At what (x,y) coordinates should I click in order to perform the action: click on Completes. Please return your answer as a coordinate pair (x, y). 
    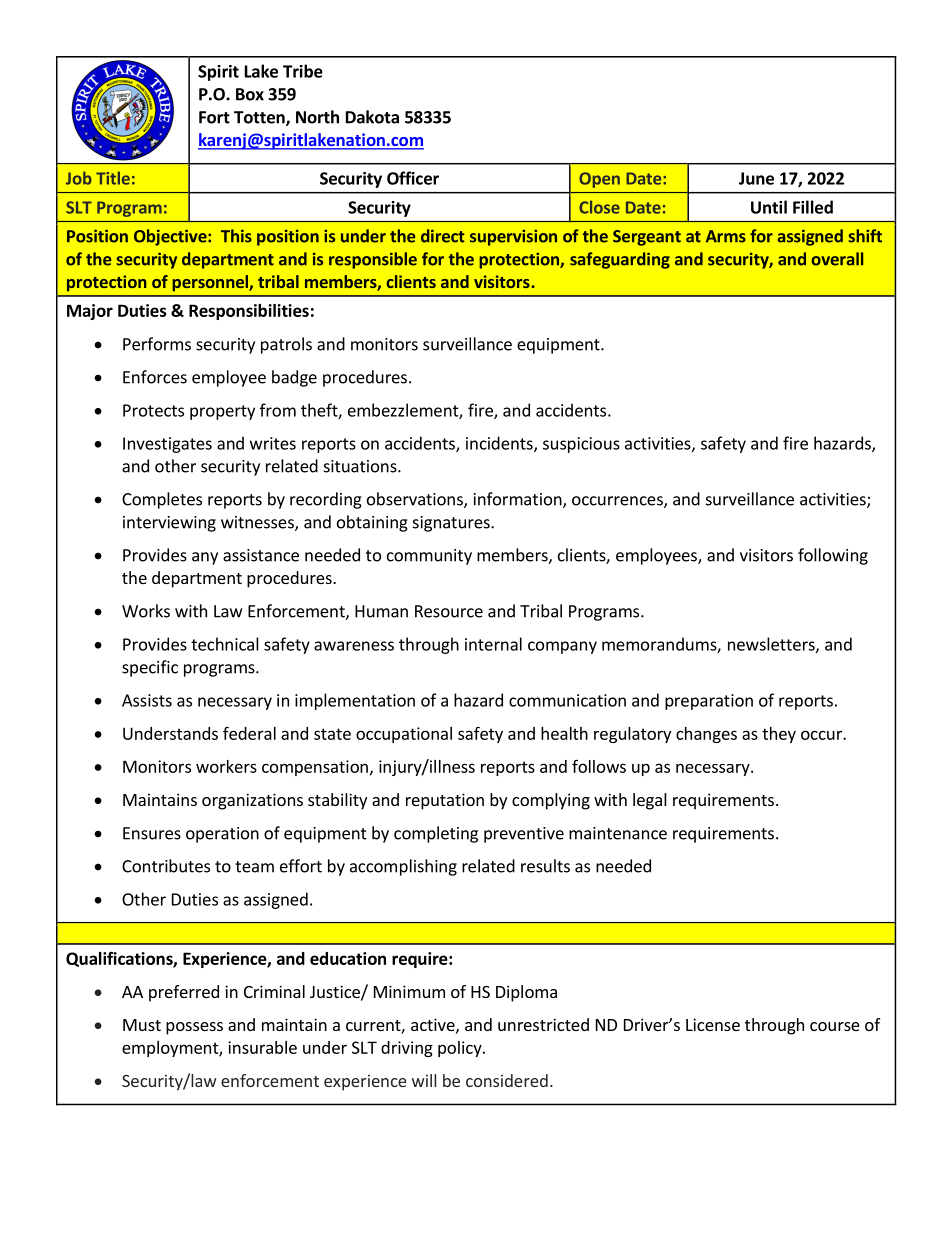
    Looking at the image, I should click on (162, 500).
